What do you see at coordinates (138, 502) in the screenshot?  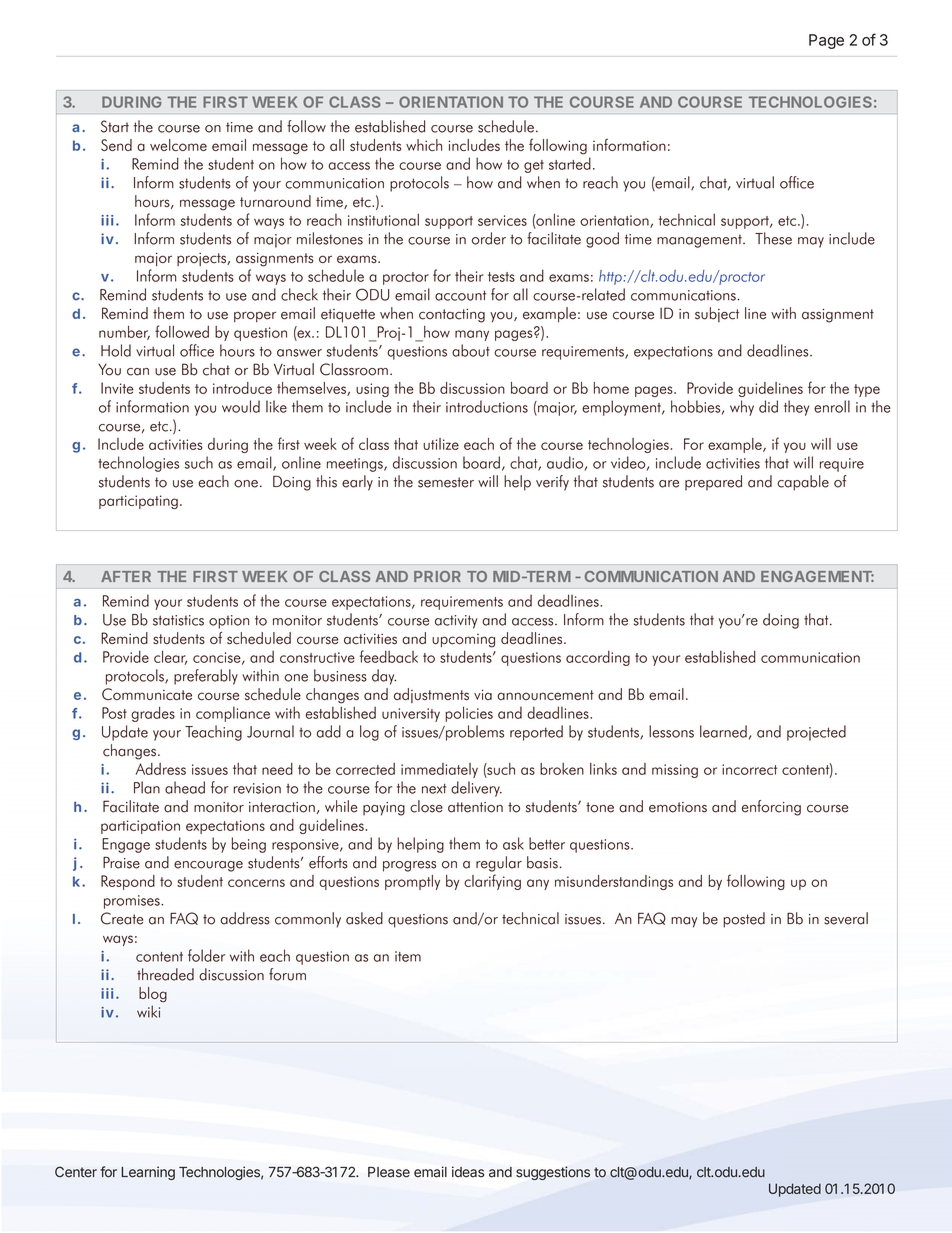 I see `participating` at bounding box center [138, 502].
